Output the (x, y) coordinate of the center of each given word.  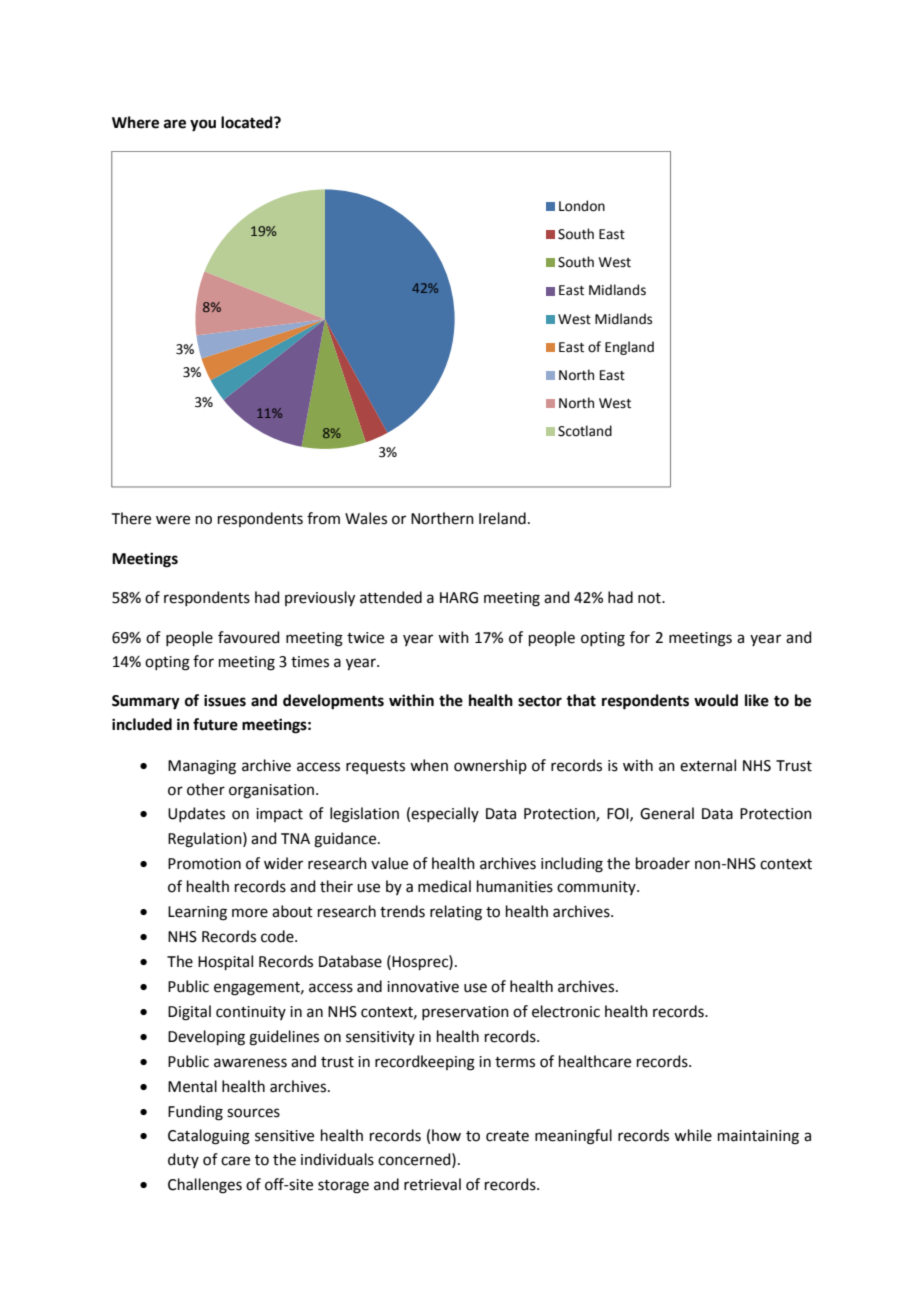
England (629, 348)
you (203, 125)
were (173, 520)
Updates (196, 814)
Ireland (502, 518)
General (667, 813)
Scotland (585, 431)
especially (445, 814)
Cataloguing (209, 1137)
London (582, 206)
